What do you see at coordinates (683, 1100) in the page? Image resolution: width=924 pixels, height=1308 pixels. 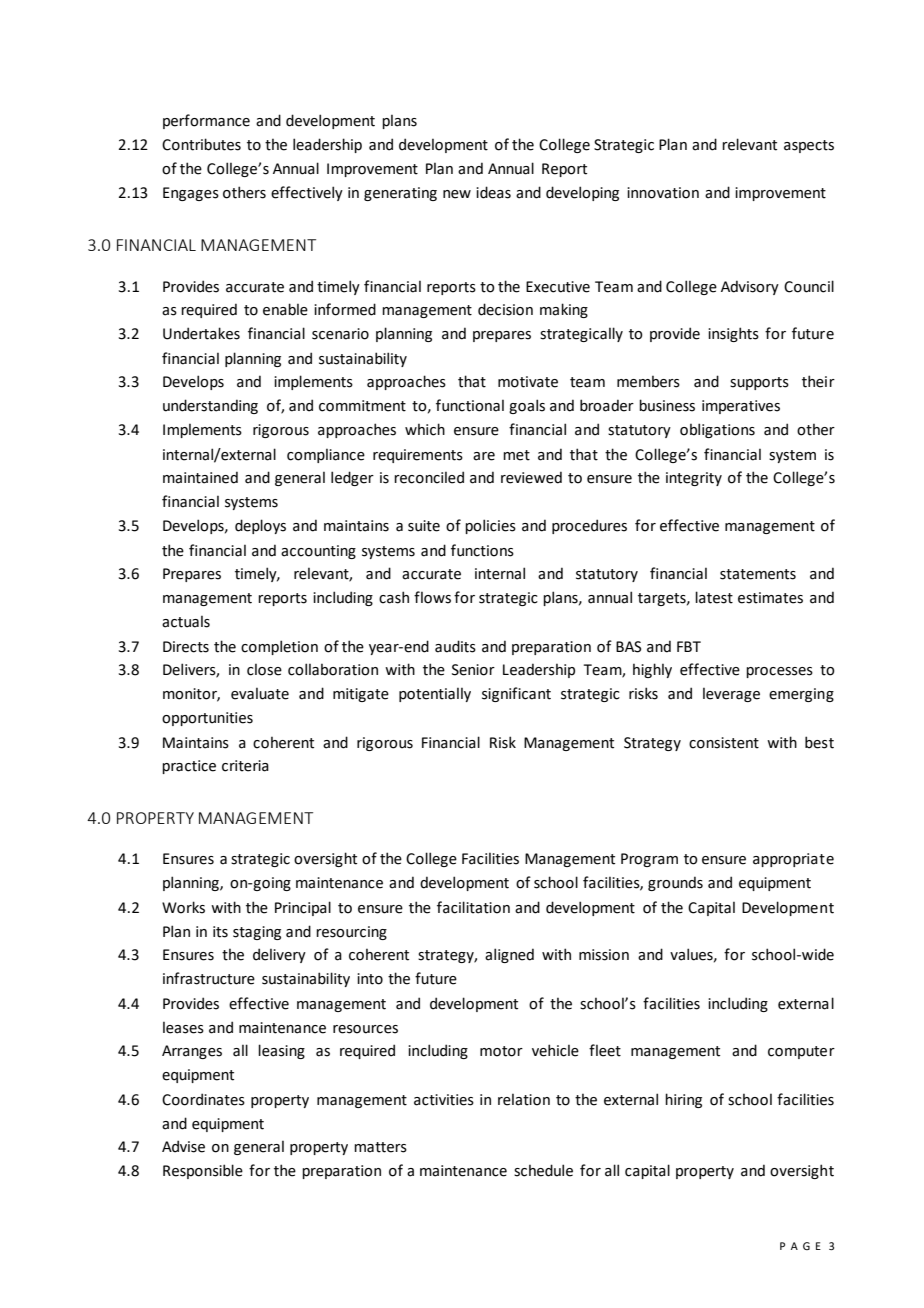 I see `hiring` at bounding box center [683, 1100].
